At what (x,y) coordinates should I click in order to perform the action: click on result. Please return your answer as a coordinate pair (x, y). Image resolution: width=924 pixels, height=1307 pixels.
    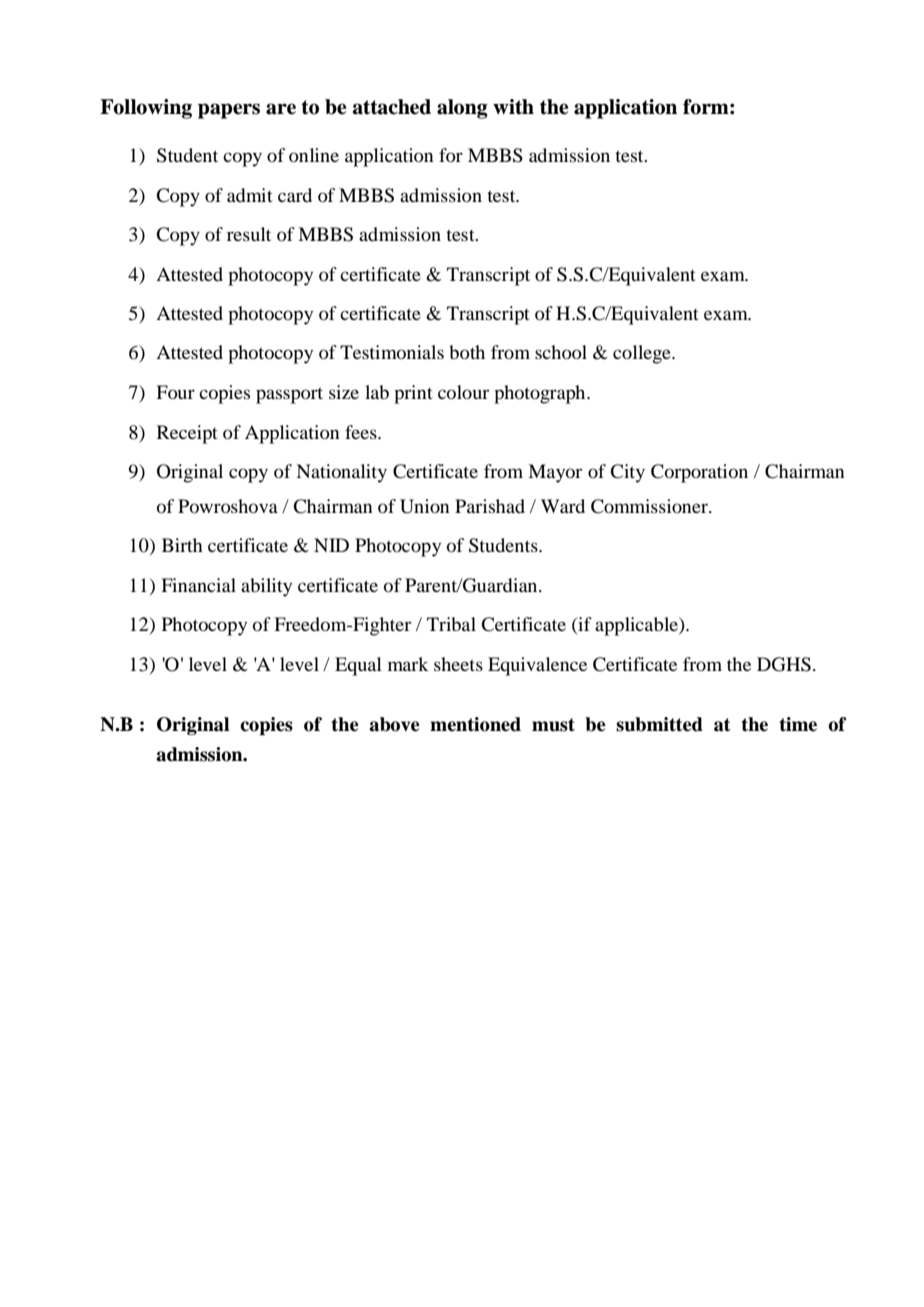
    Looking at the image, I should click on (249, 234).
